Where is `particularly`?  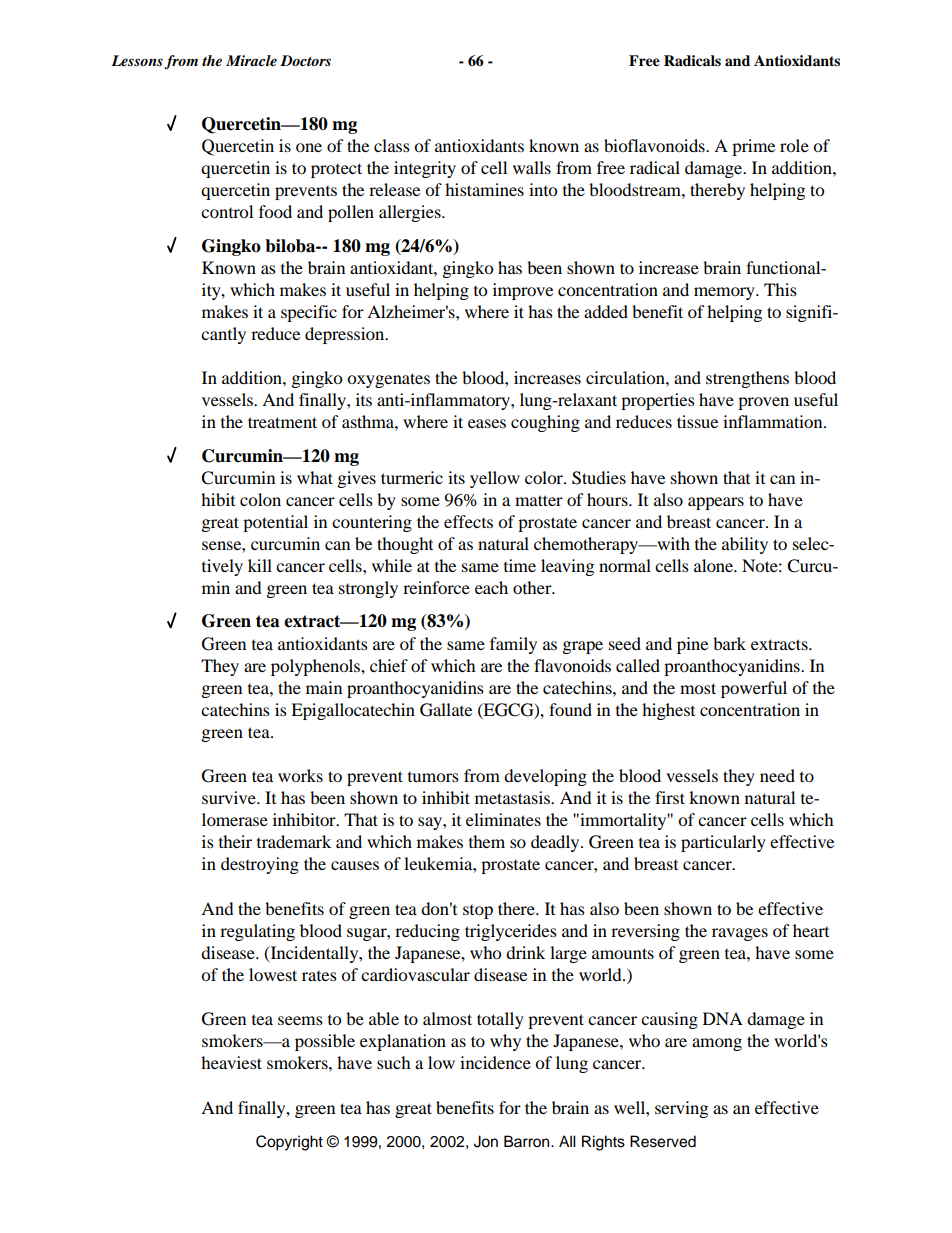
particularly is located at coordinates (723, 843).
